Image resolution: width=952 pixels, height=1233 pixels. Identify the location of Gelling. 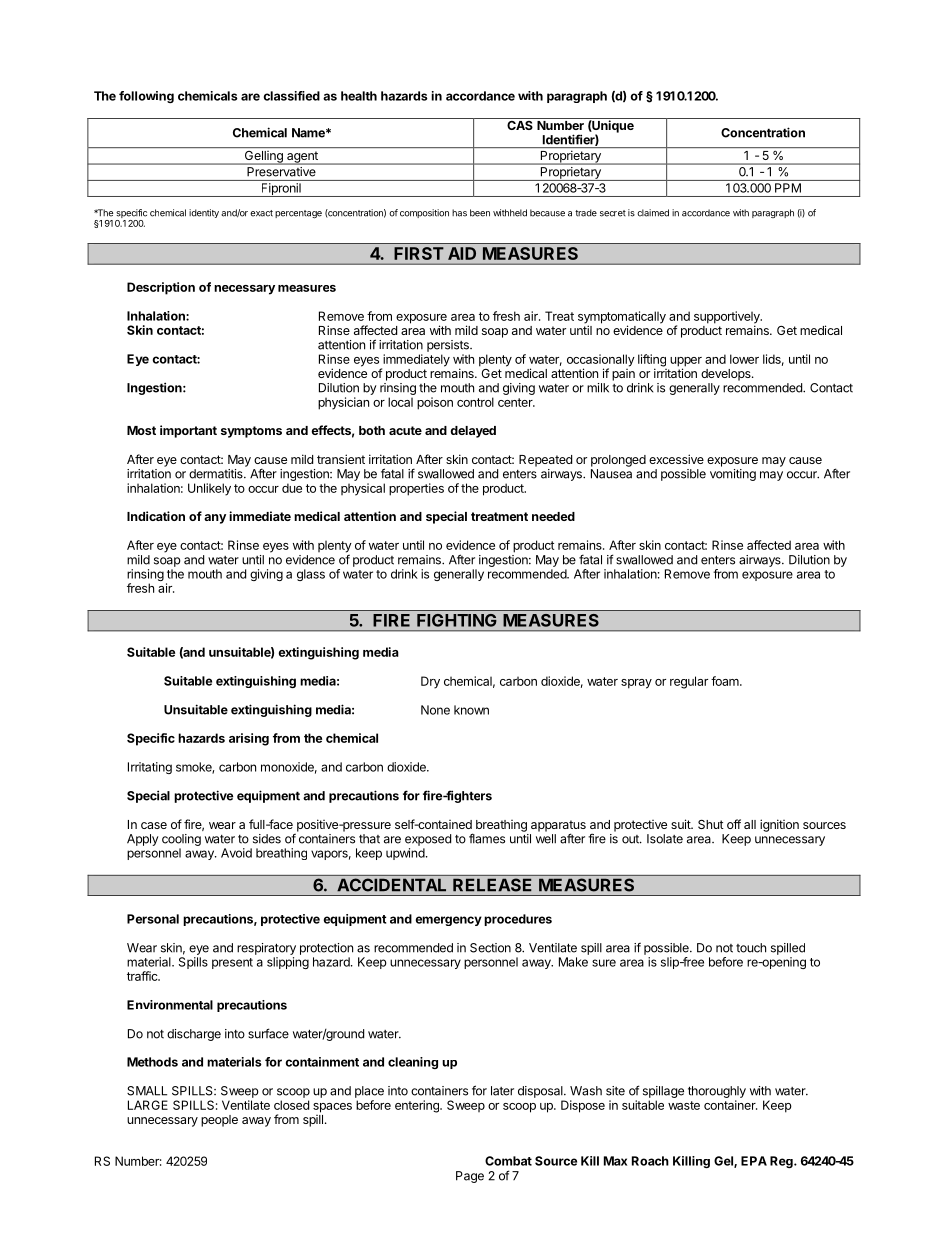
(263, 158).
